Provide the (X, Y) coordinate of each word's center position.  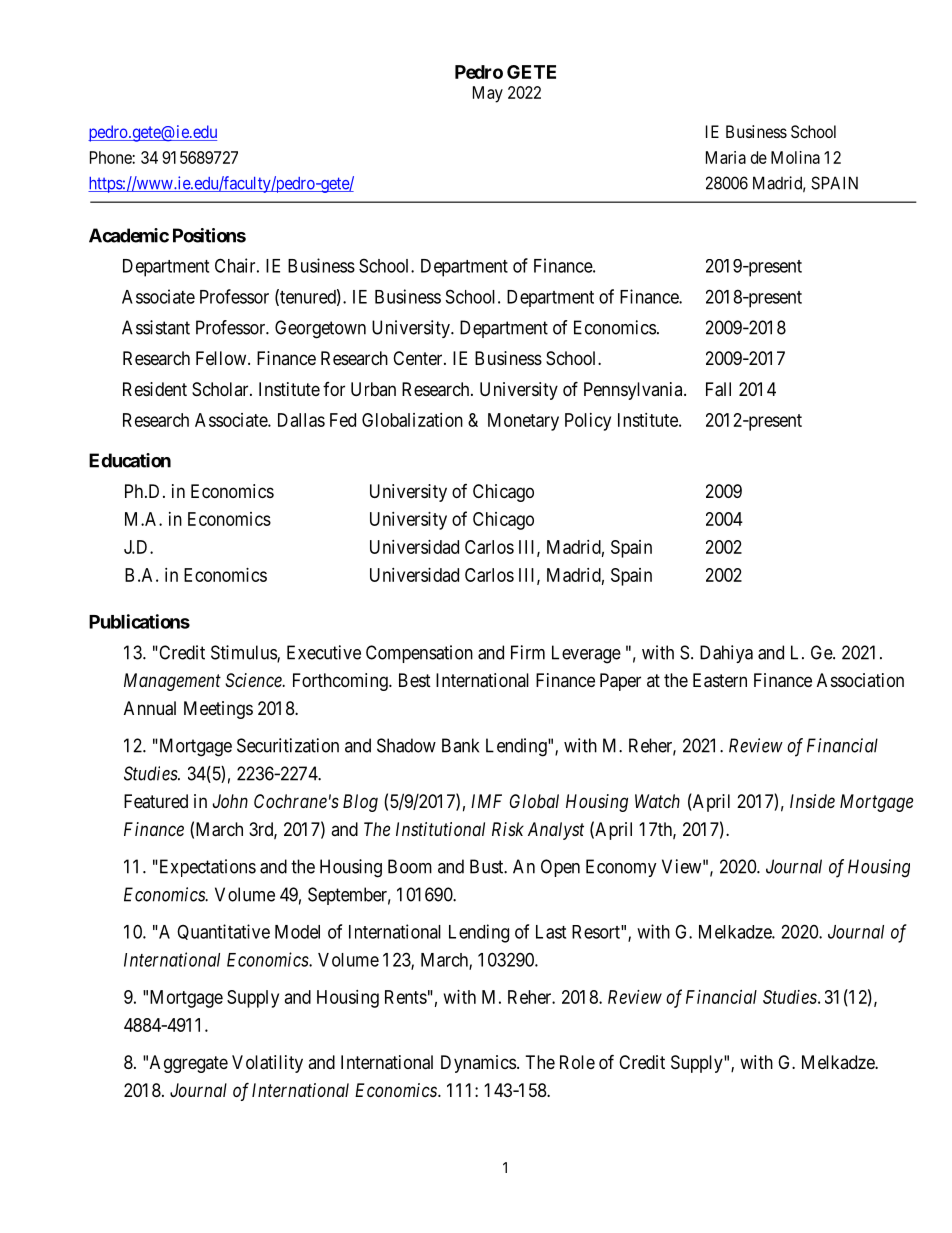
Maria (726, 157)
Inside (812, 801)
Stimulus (244, 653)
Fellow (222, 358)
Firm (528, 652)
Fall (718, 389)
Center (419, 358)
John (230, 801)
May (488, 94)
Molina (795, 157)
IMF (486, 801)
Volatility (267, 1064)
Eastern (720, 680)
